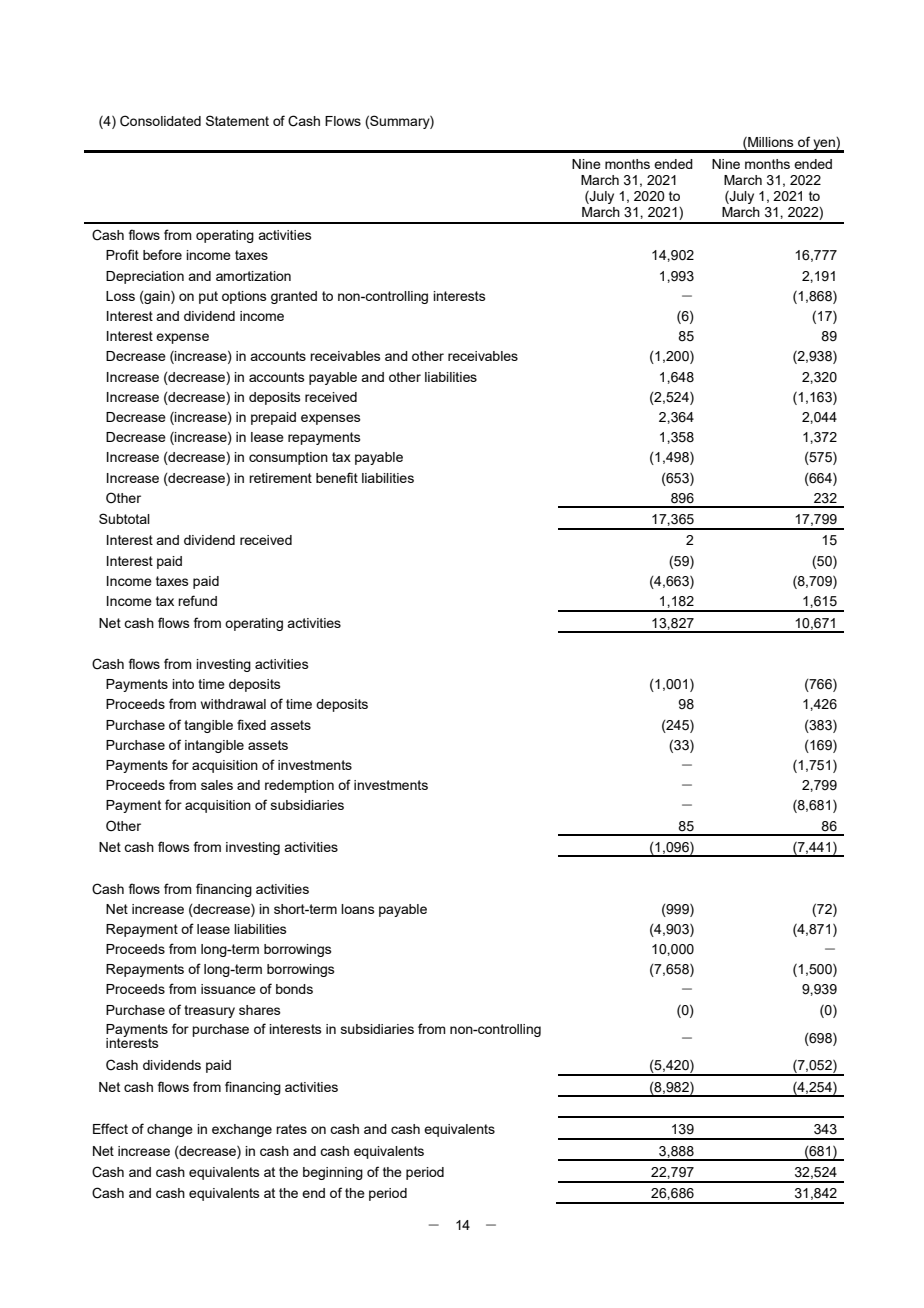 This screenshot has width=924, height=1308. What do you see at coordinates (237, 120) in the screenshot?
I see `Statement` at bounding box center [237, 120].
